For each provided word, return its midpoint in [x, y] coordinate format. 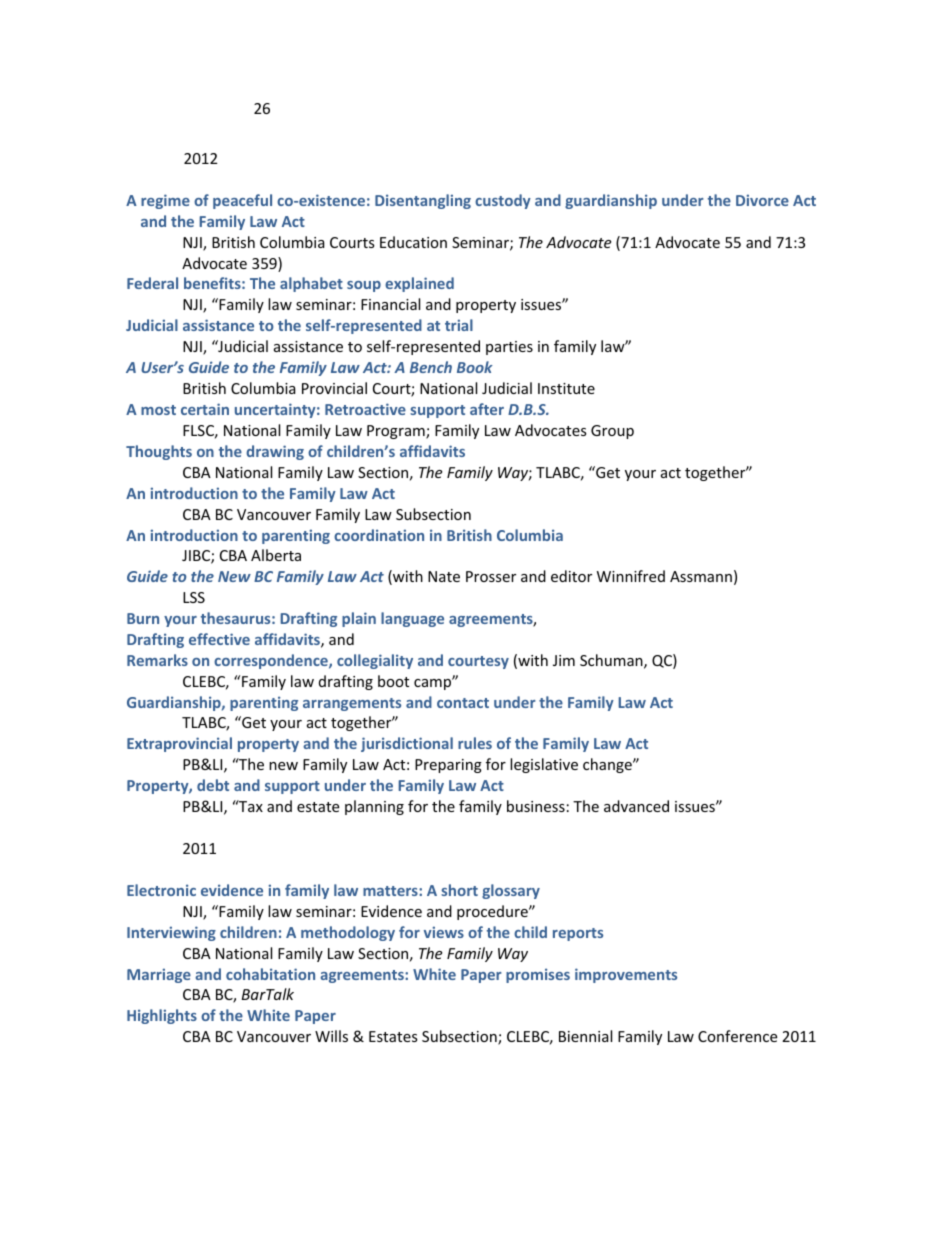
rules [475, 743]
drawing [275, 452]
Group [612, 432]
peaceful [242, 201]
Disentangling [423, 201]
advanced [636, 806]
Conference [737, 1036]
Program [397, 432]
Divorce [762, 200]
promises [538, 975]
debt [213, 785]
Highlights [162, 1016]
